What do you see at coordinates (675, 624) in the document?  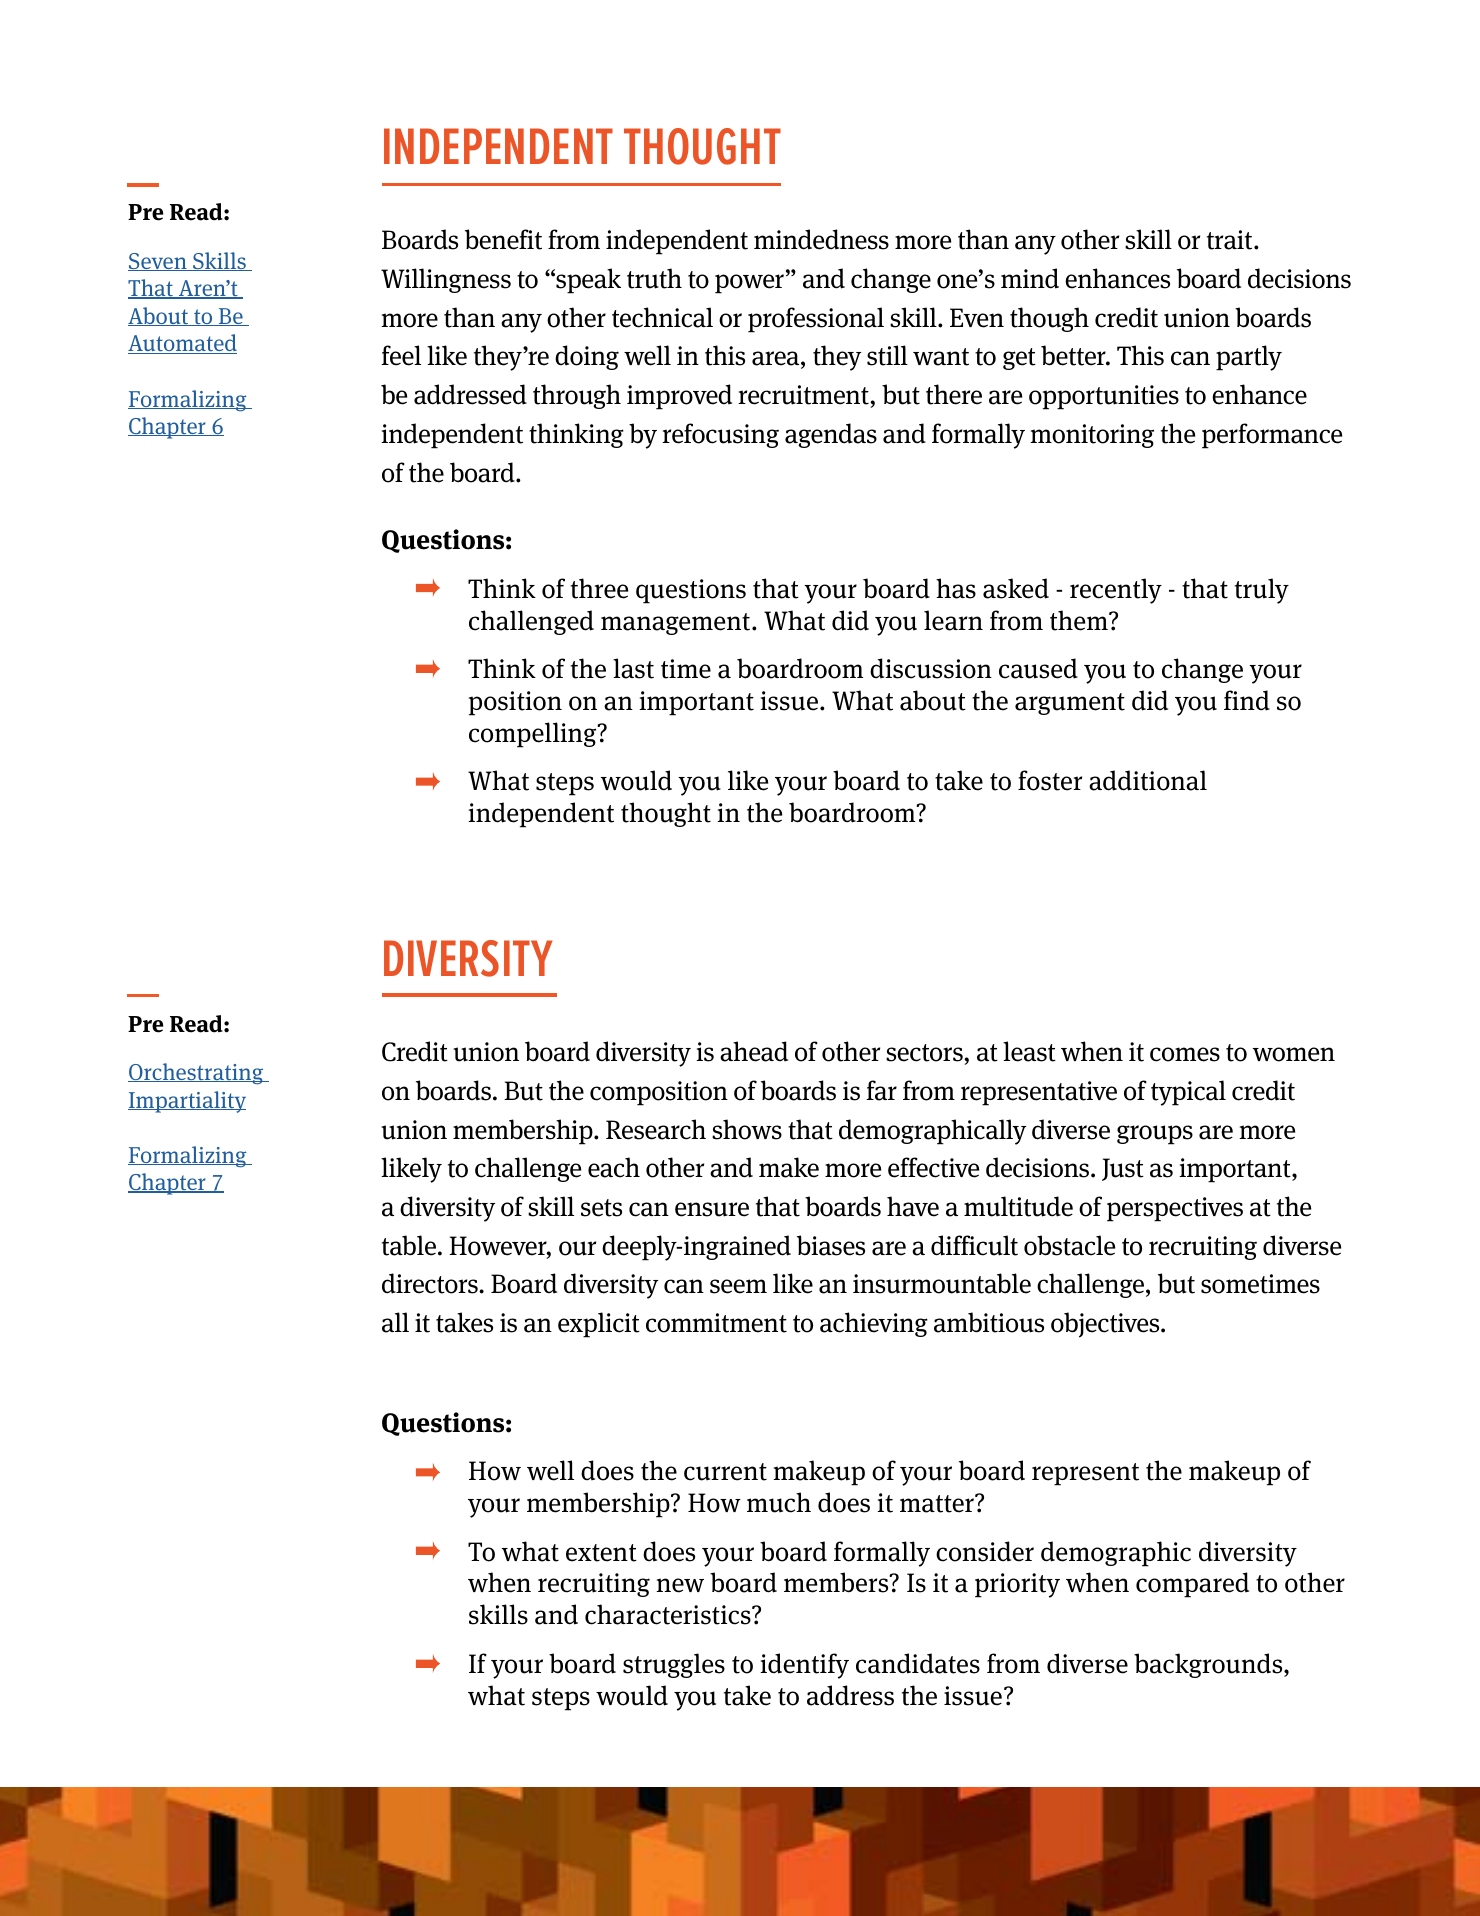 I see `management` at bounding box center [675, 624].
